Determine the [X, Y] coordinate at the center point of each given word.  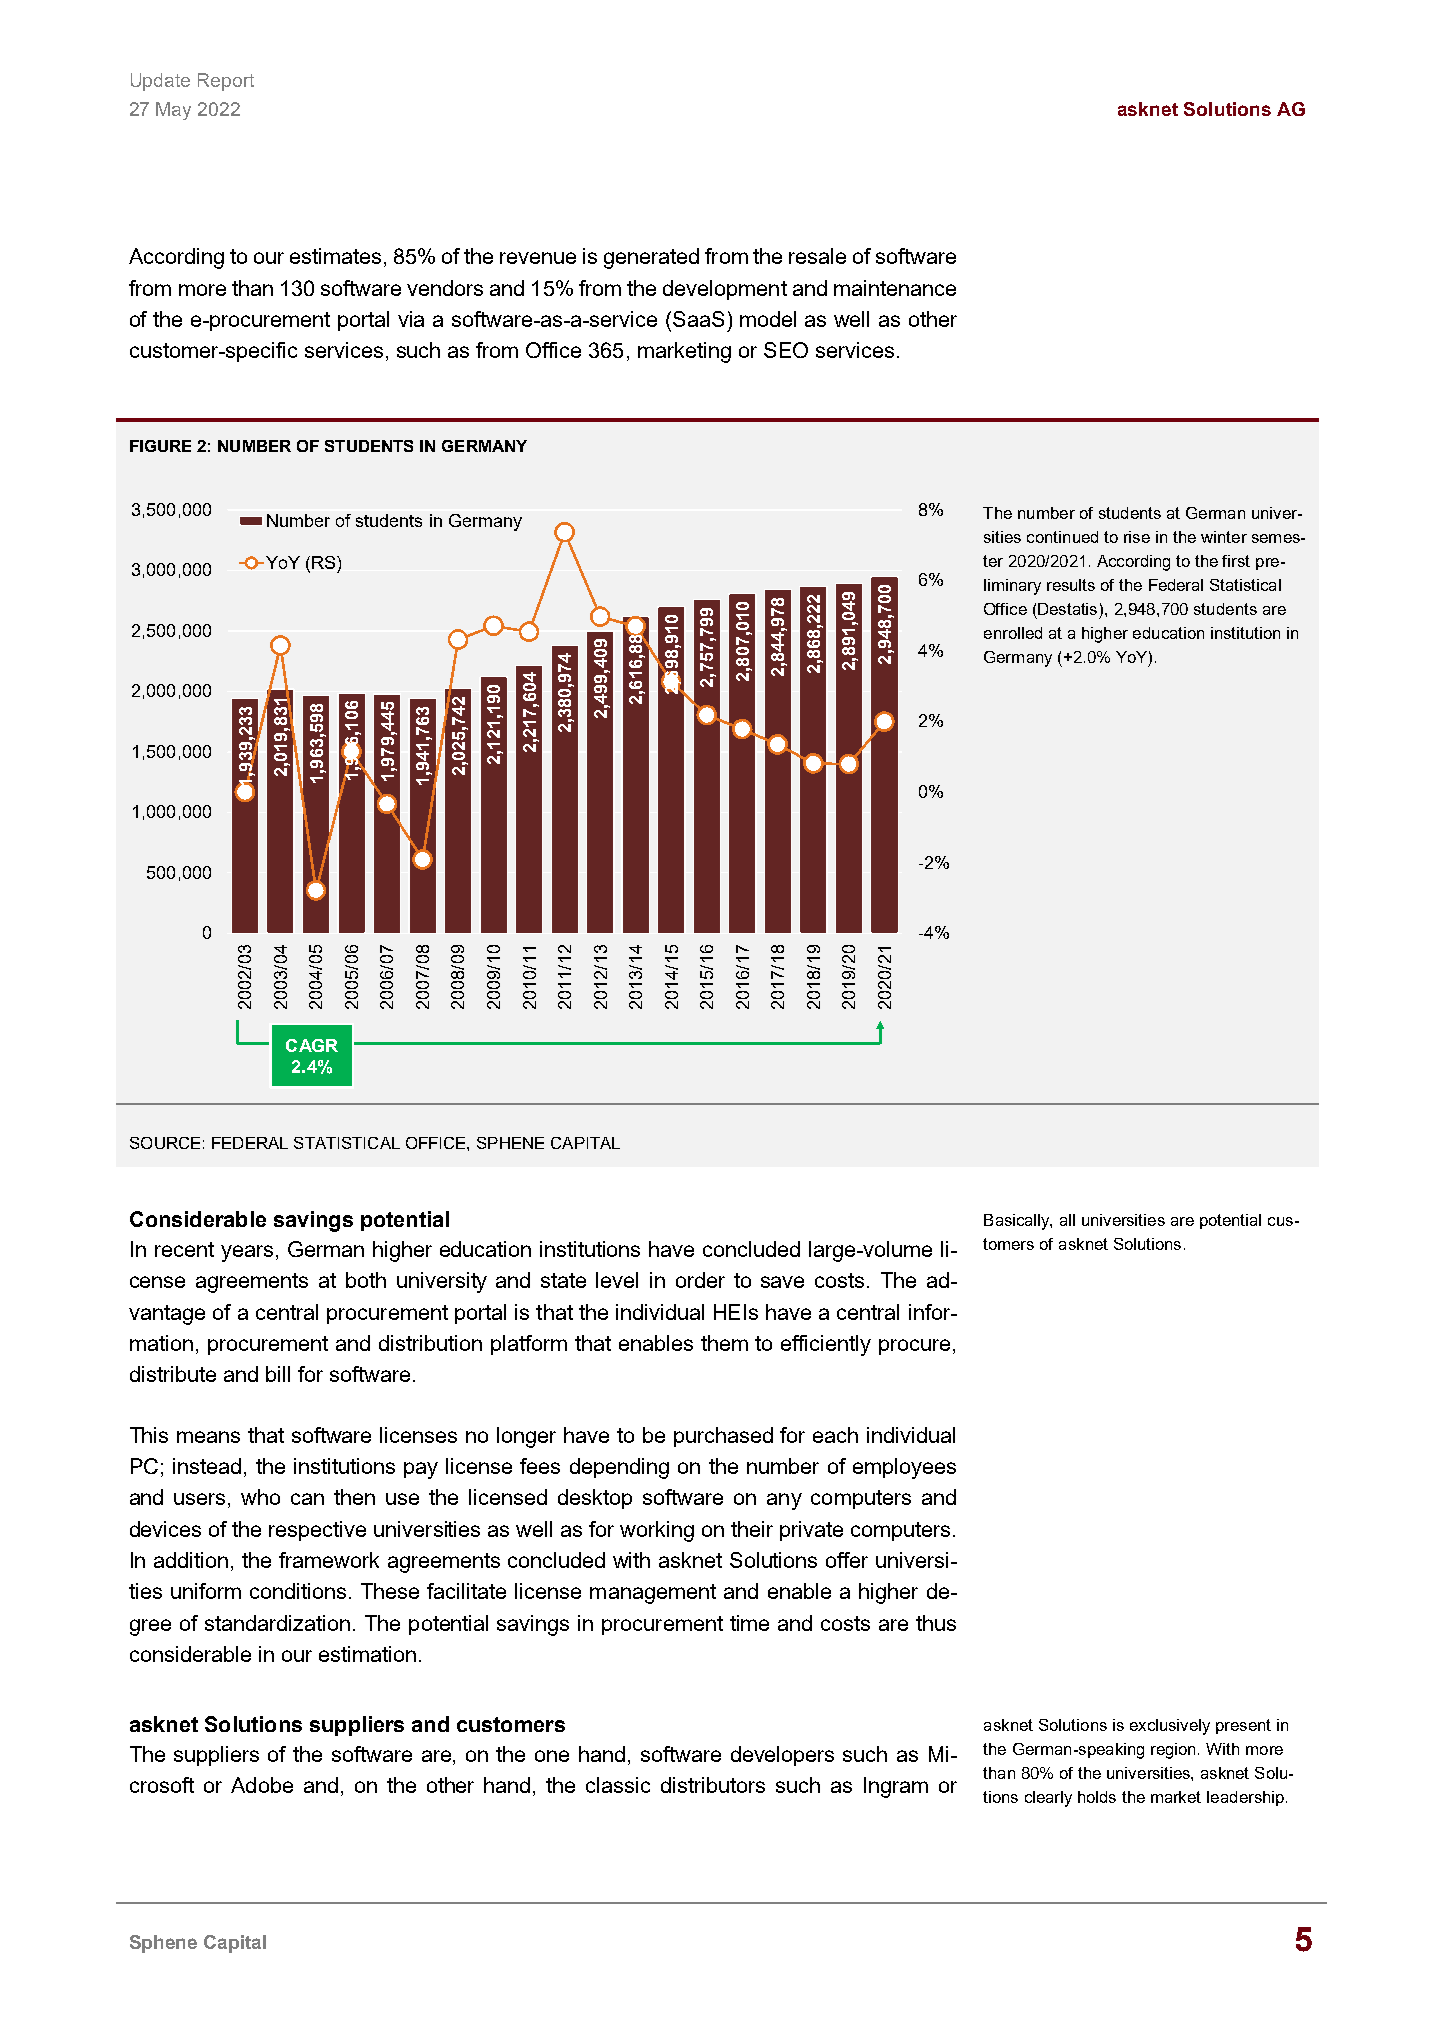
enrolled [1013, 633]
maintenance [895, 288]
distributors [713, 1785]
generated [651, 258]
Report [226, 82]
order [700, 1280]
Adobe [262, 1785]
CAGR [312, 1045]
